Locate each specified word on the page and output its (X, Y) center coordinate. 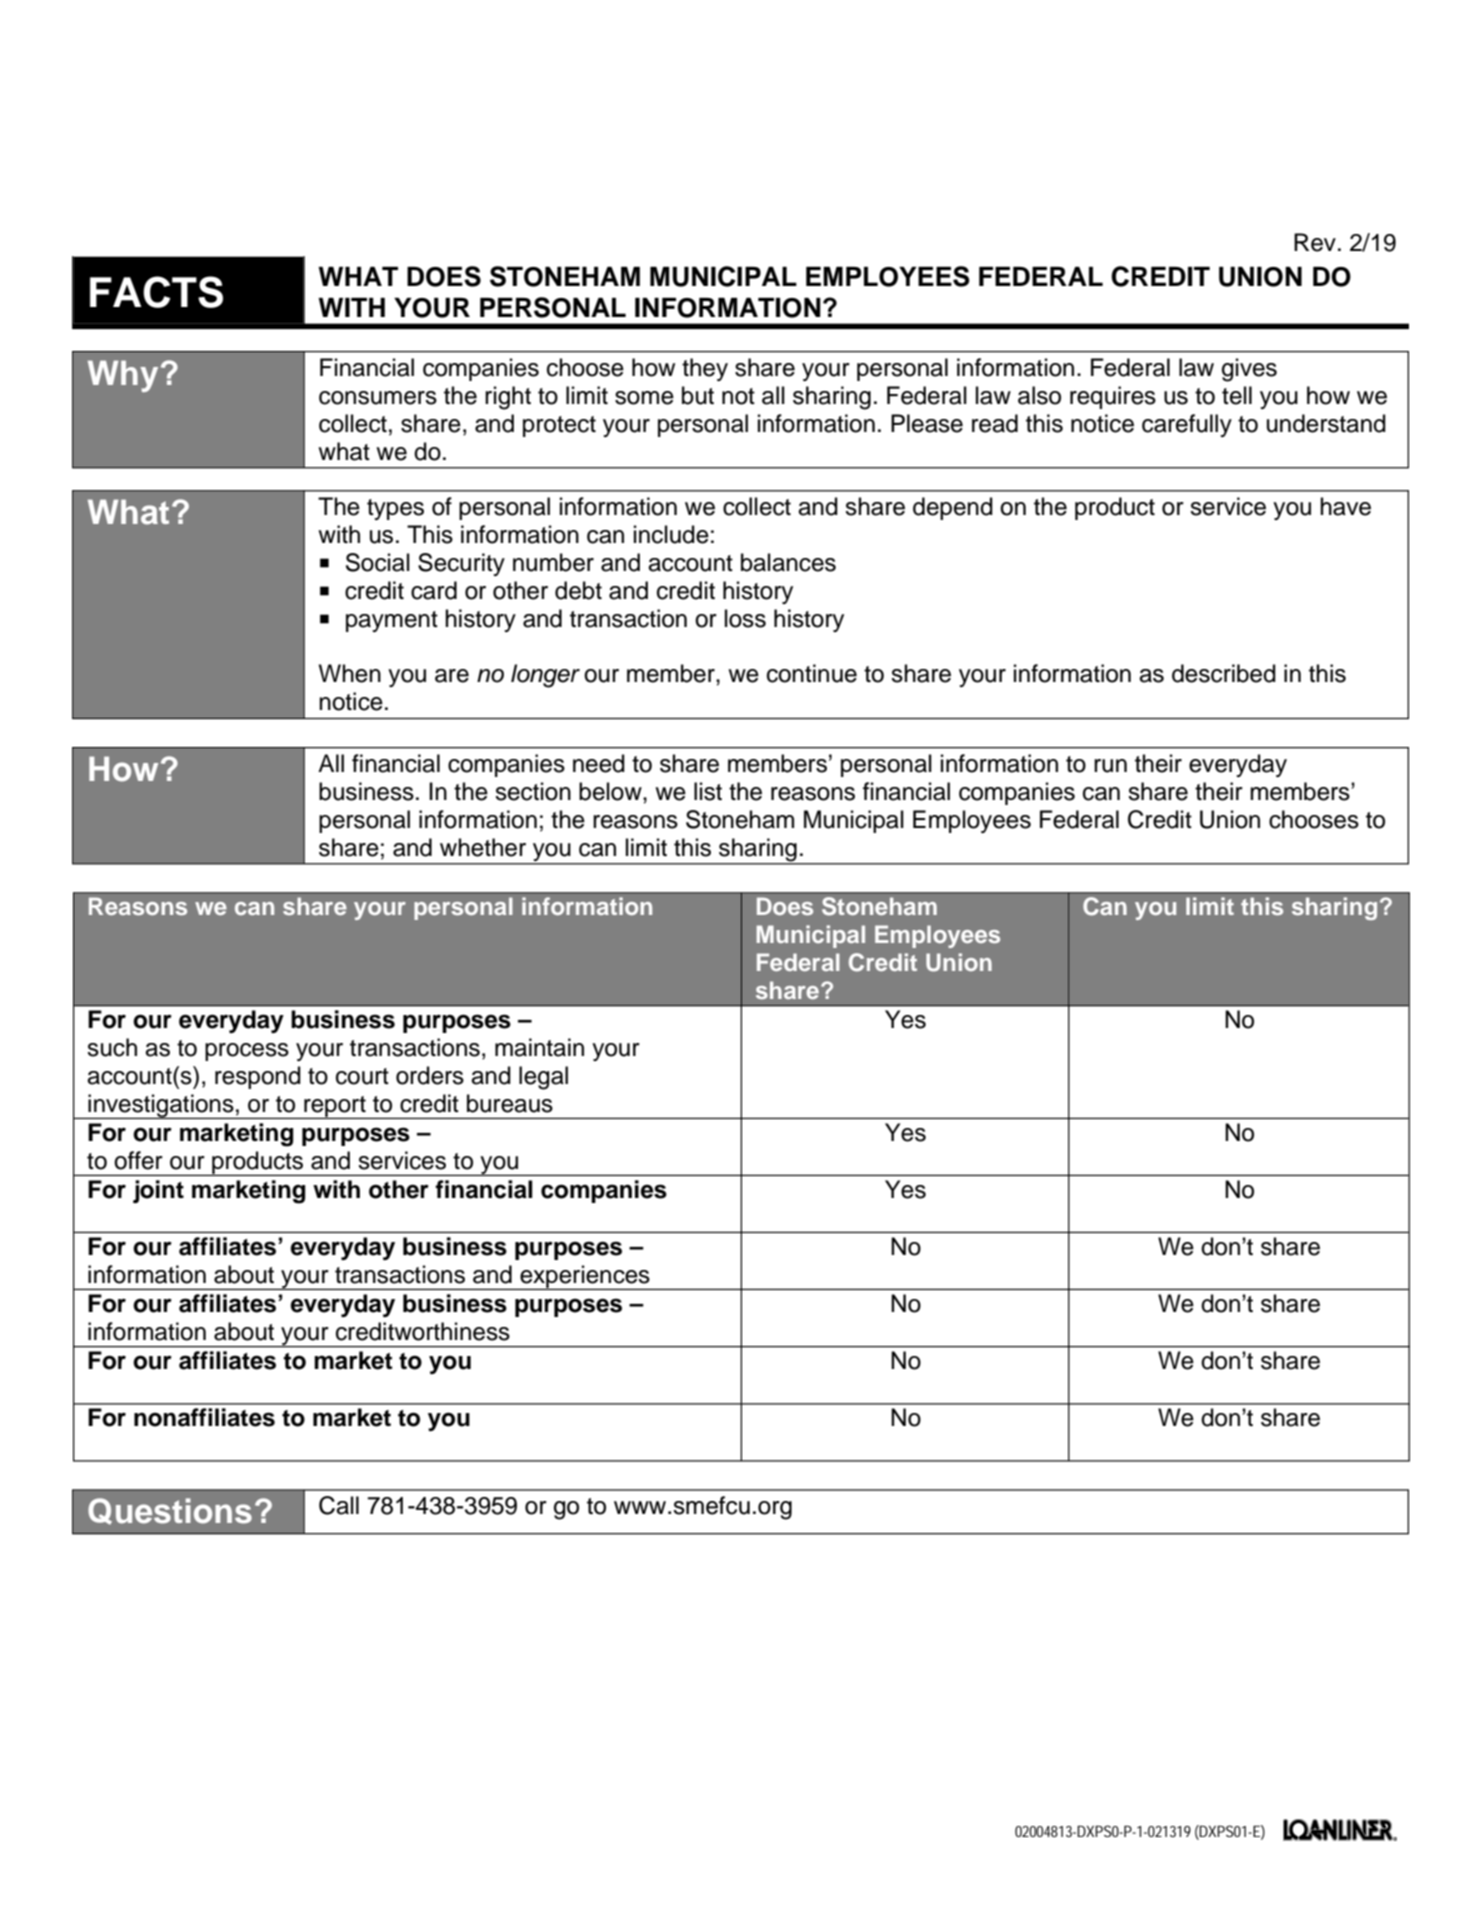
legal (543, 1078)
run (1110, 766)
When (350, 673)
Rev (1315, 242)
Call (339, 1505)
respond (258, 1077)
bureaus (510, 1103)
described (1224, 673)
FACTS (156, 292)
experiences (585, 1277)
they (705, 369)
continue (812, 673)
